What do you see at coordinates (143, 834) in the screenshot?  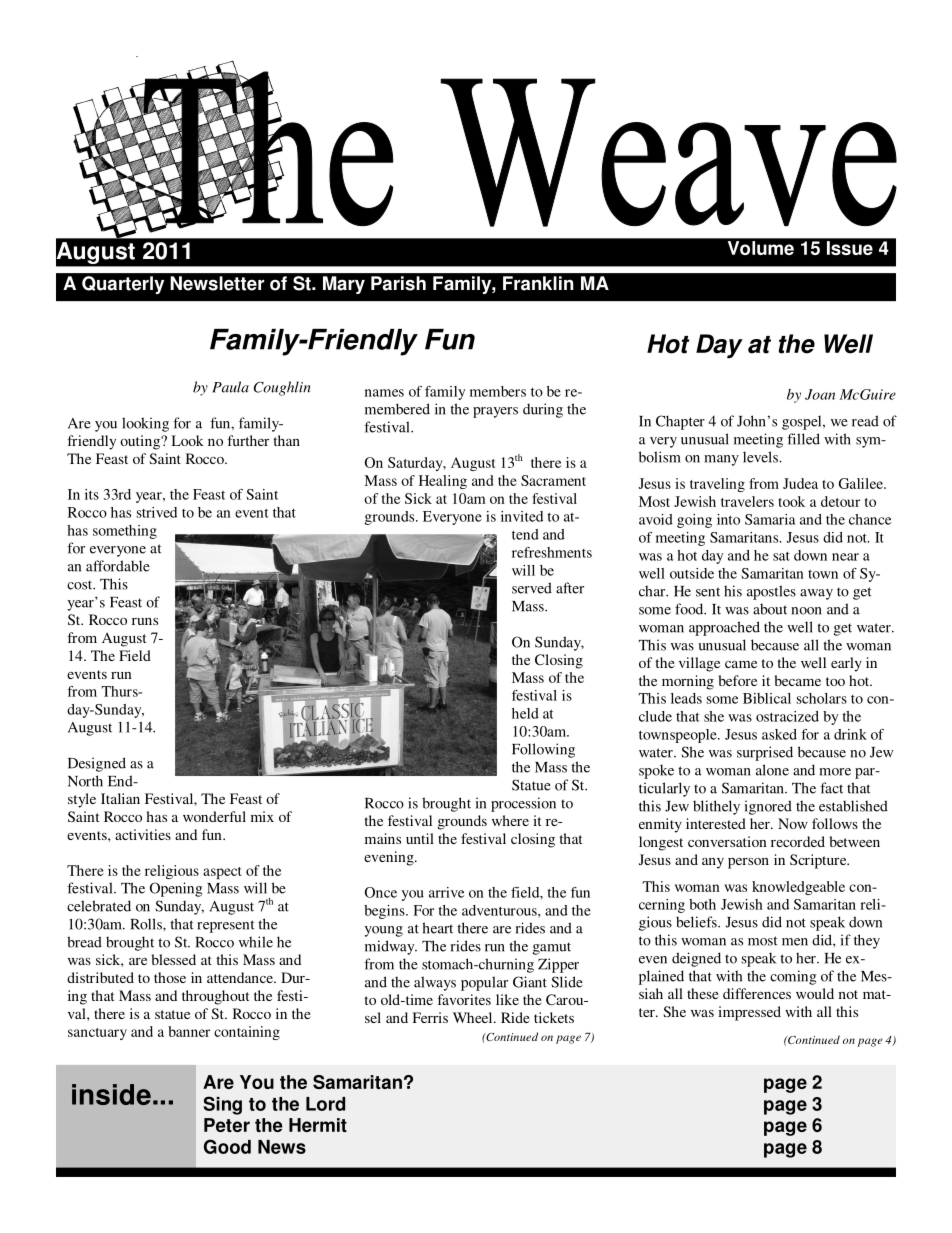 I see `activities` at bounding box center [143, 834].
